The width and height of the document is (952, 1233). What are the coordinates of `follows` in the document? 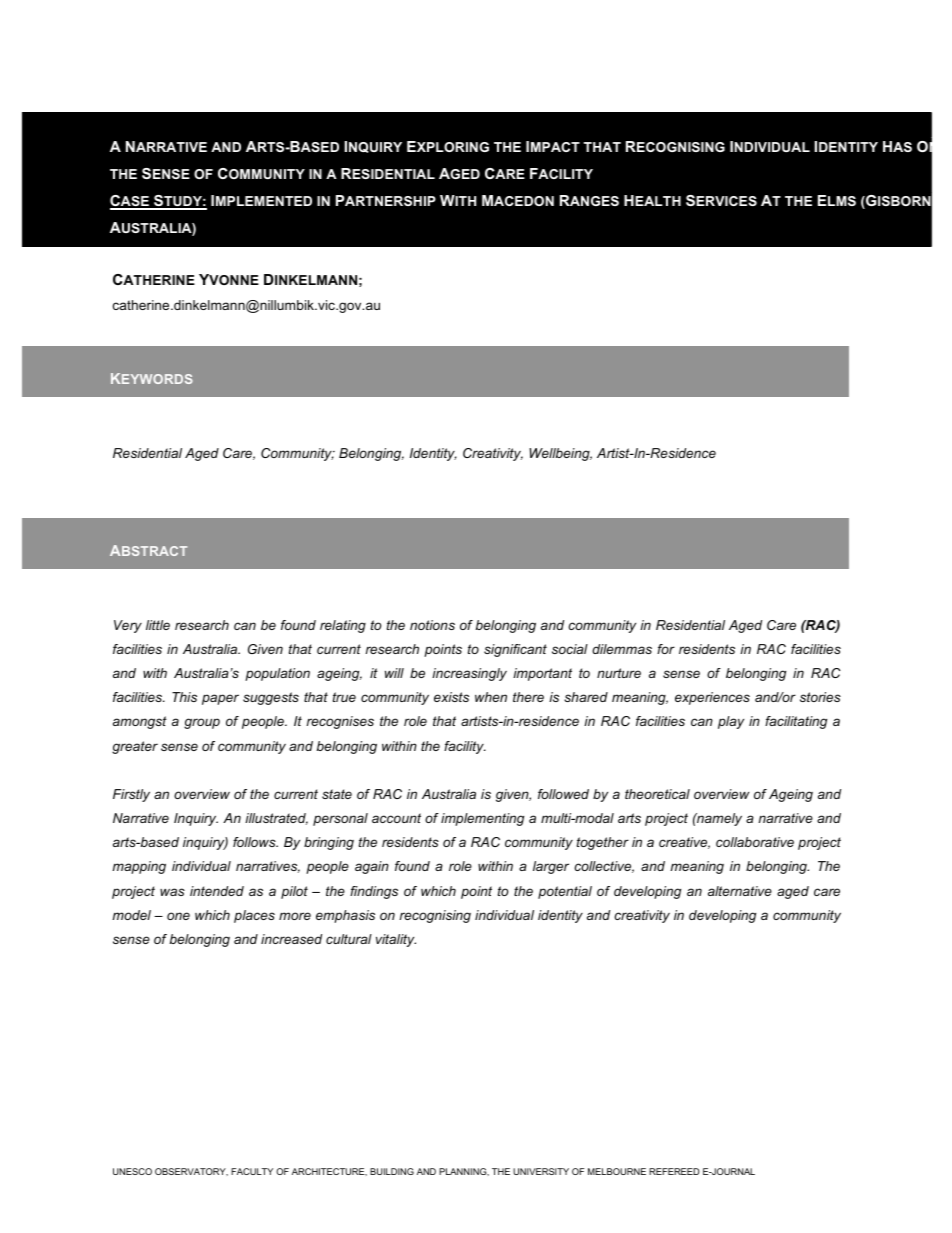 It's located at (255, 842).
